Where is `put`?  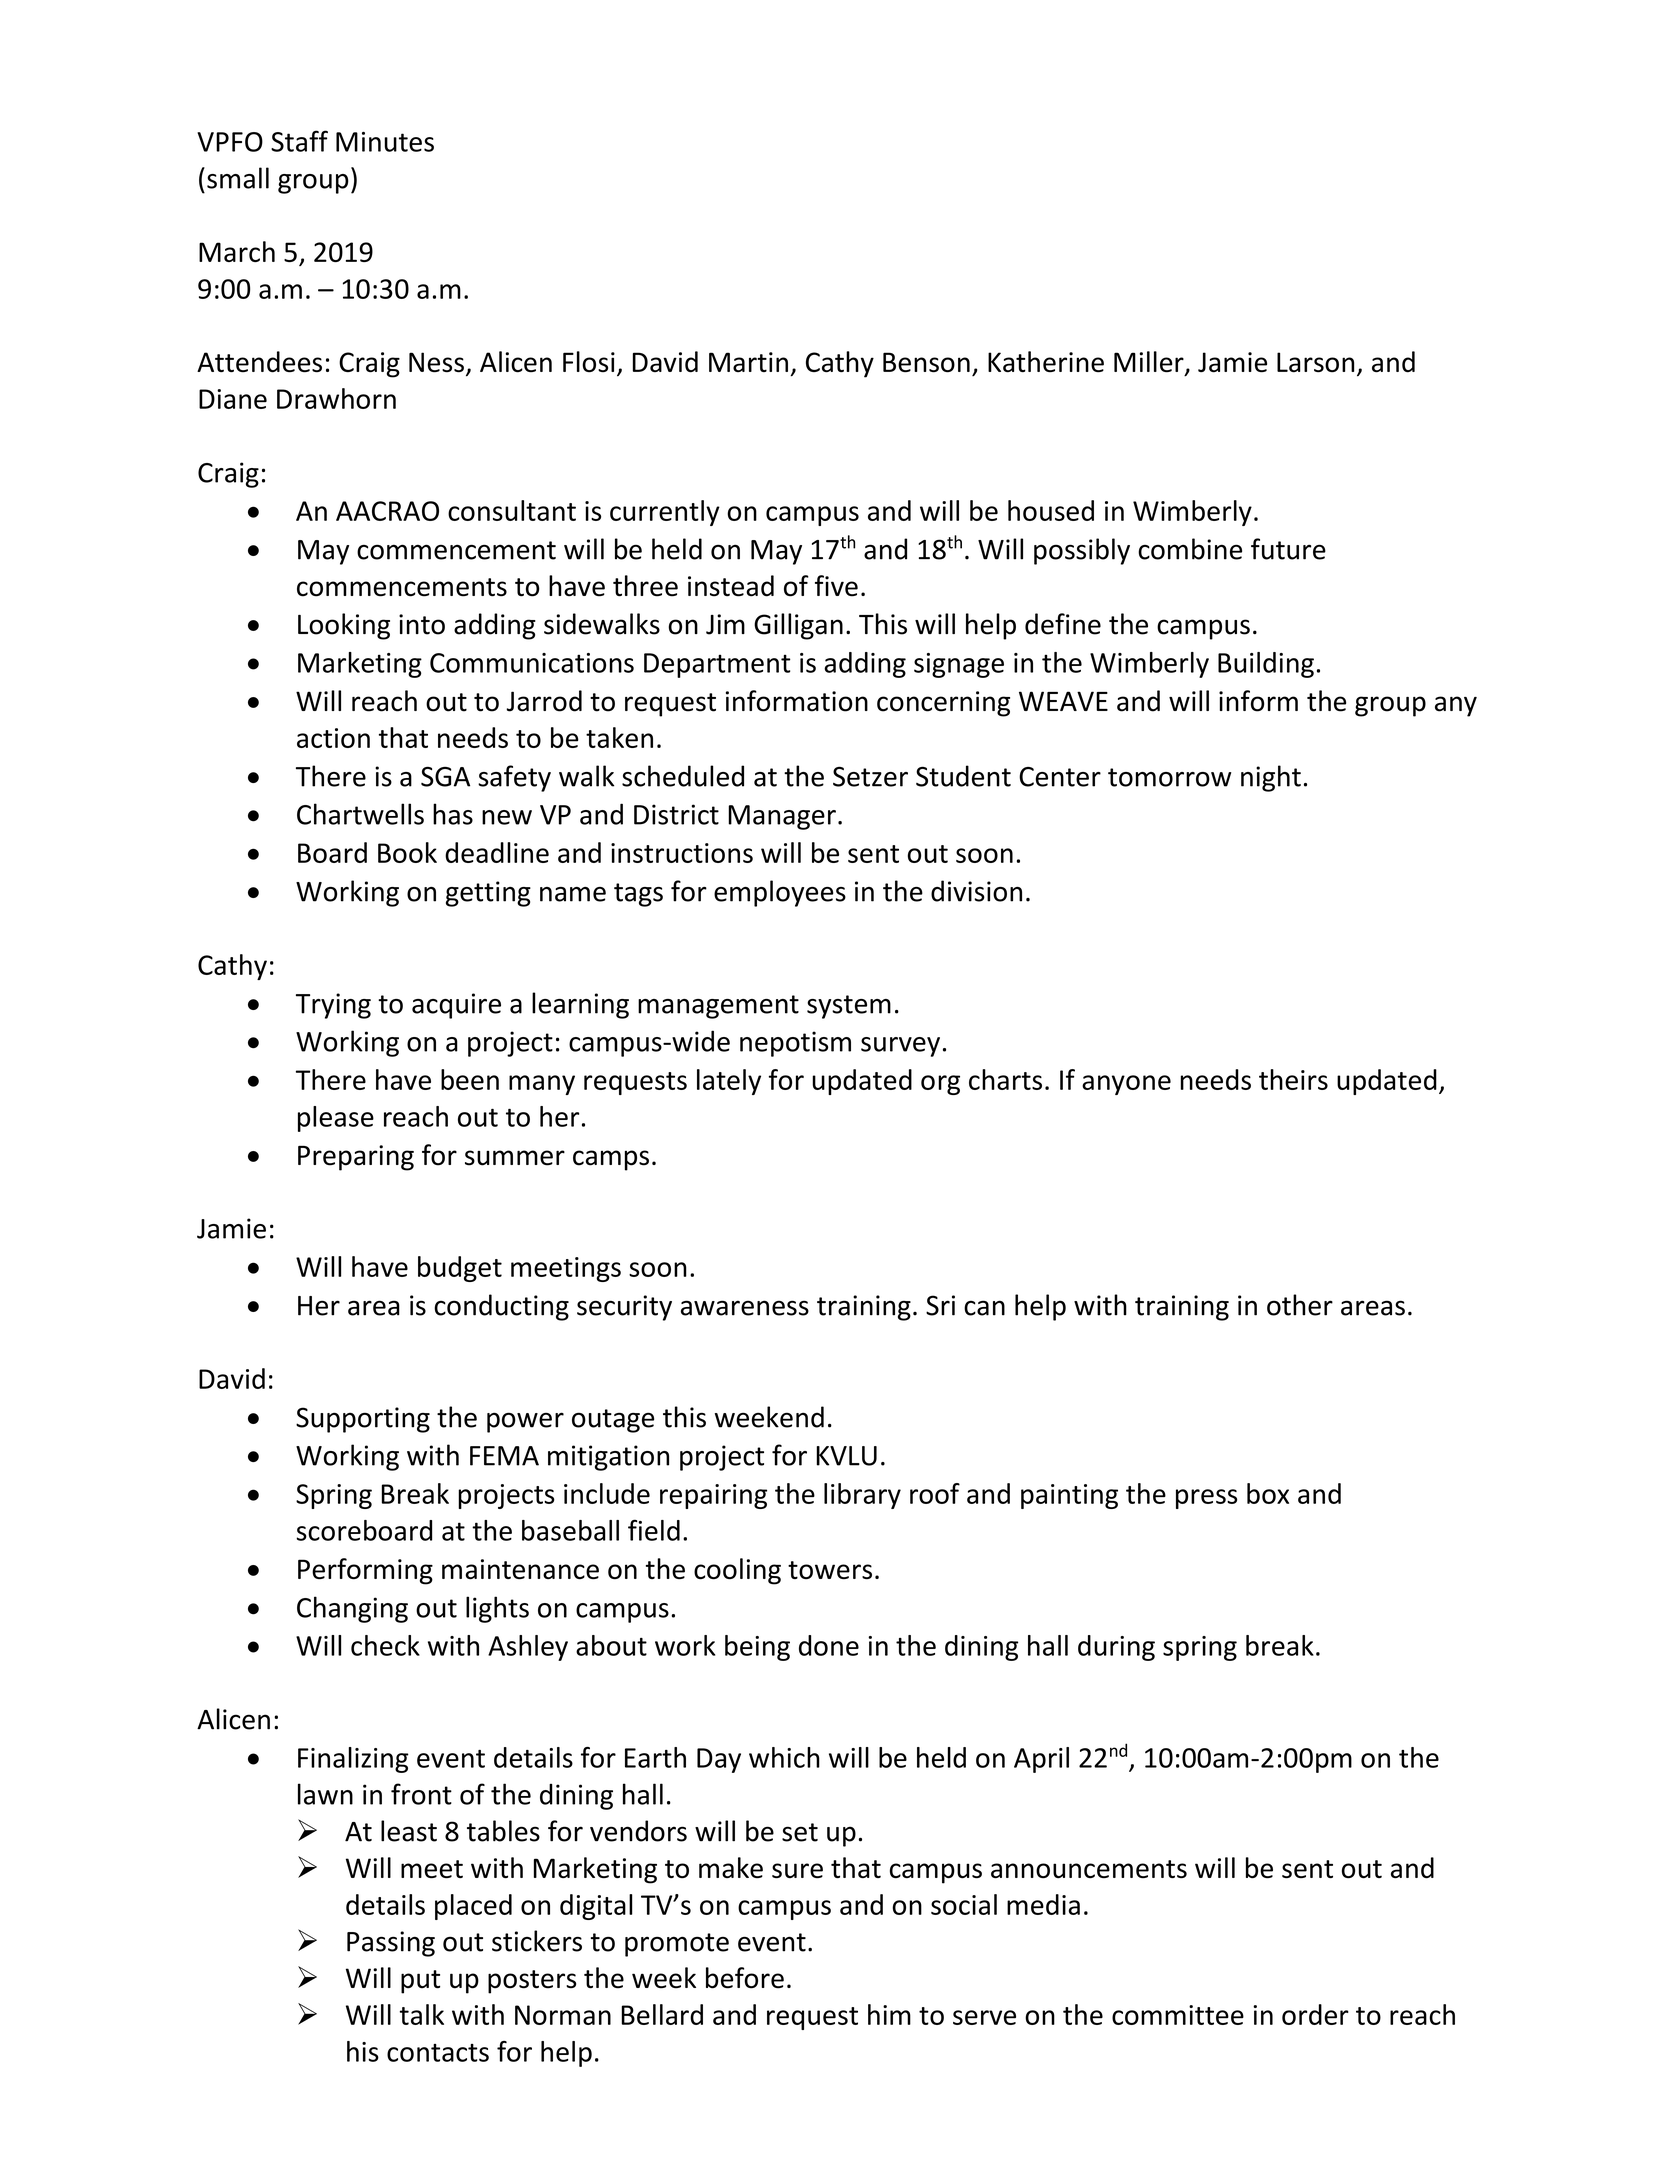
put is located at coordinates (420, 1982).
